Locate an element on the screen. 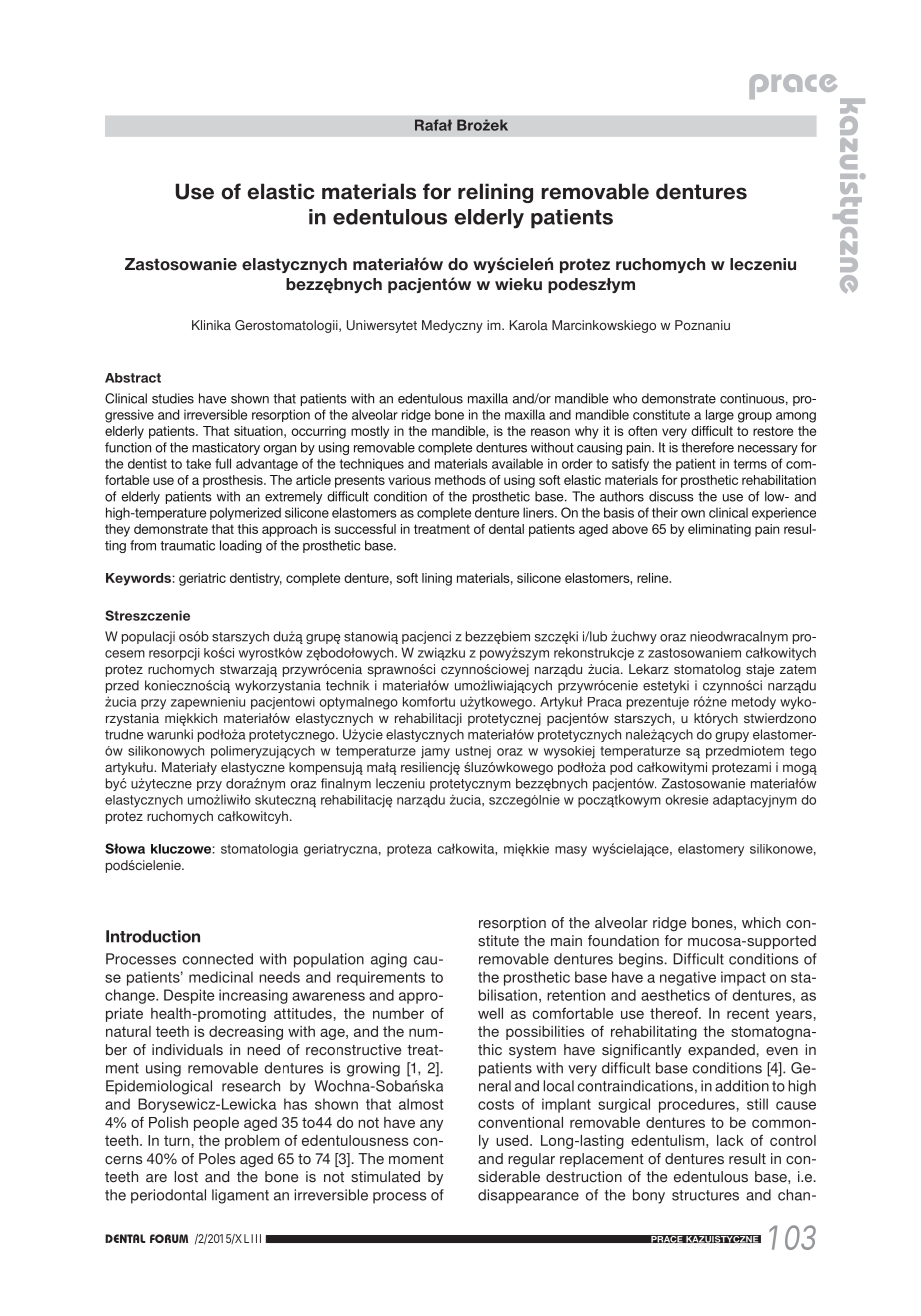 This screenshot has width=921, height=1316. structures is located at coordinates (705, 1195).
